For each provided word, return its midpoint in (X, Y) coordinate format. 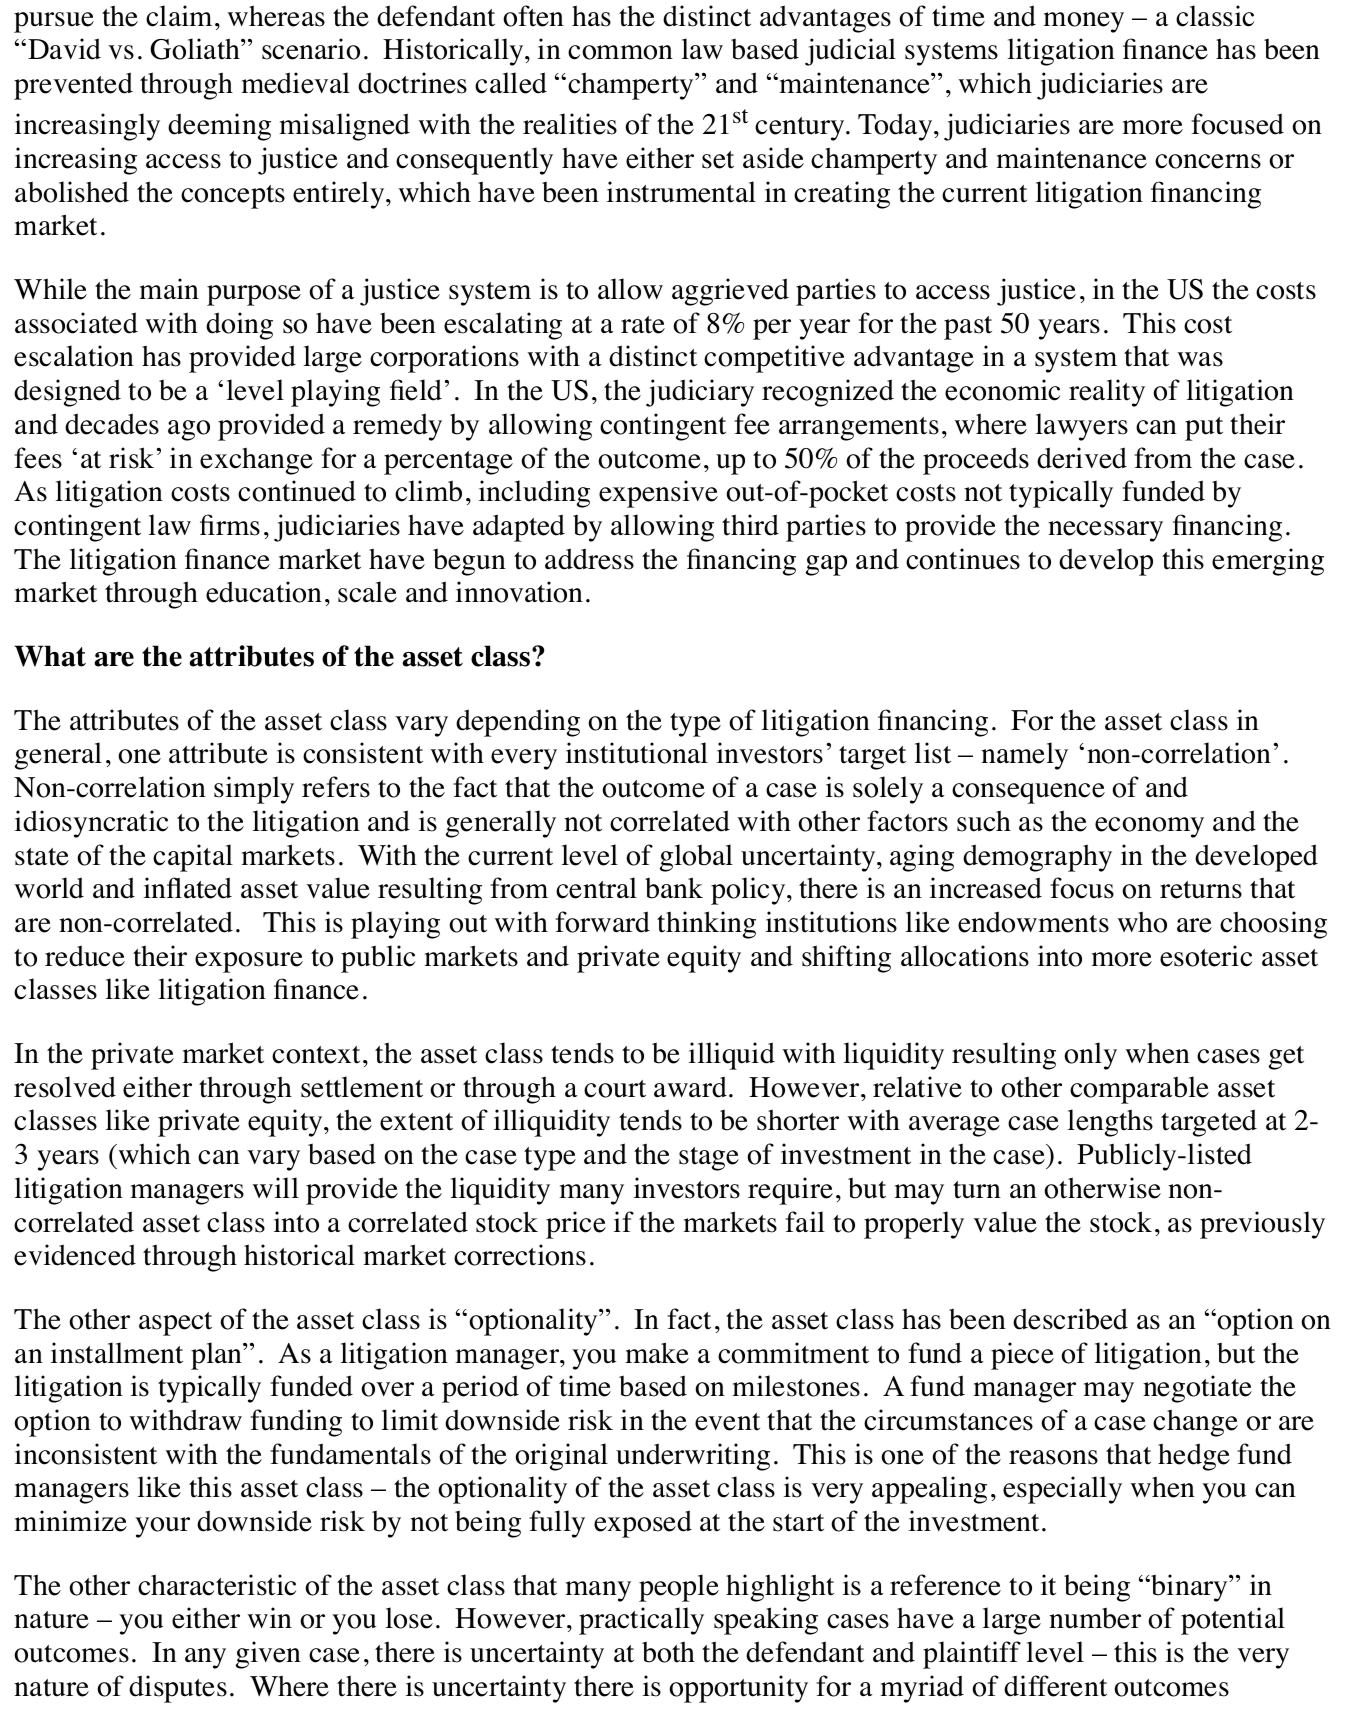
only (1090, 1056)
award (690, 1087)
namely (1024, 756)
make (657, 1353)
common (620, 52)
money (1083, 22)
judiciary (700, 393)
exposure (249, 962)
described (1070, 1319)
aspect (175, 1324)
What (50, 656)
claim (179, 16)
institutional (637, 753)
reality (1107, 393)
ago (189, 430)
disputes (178, 1689)
